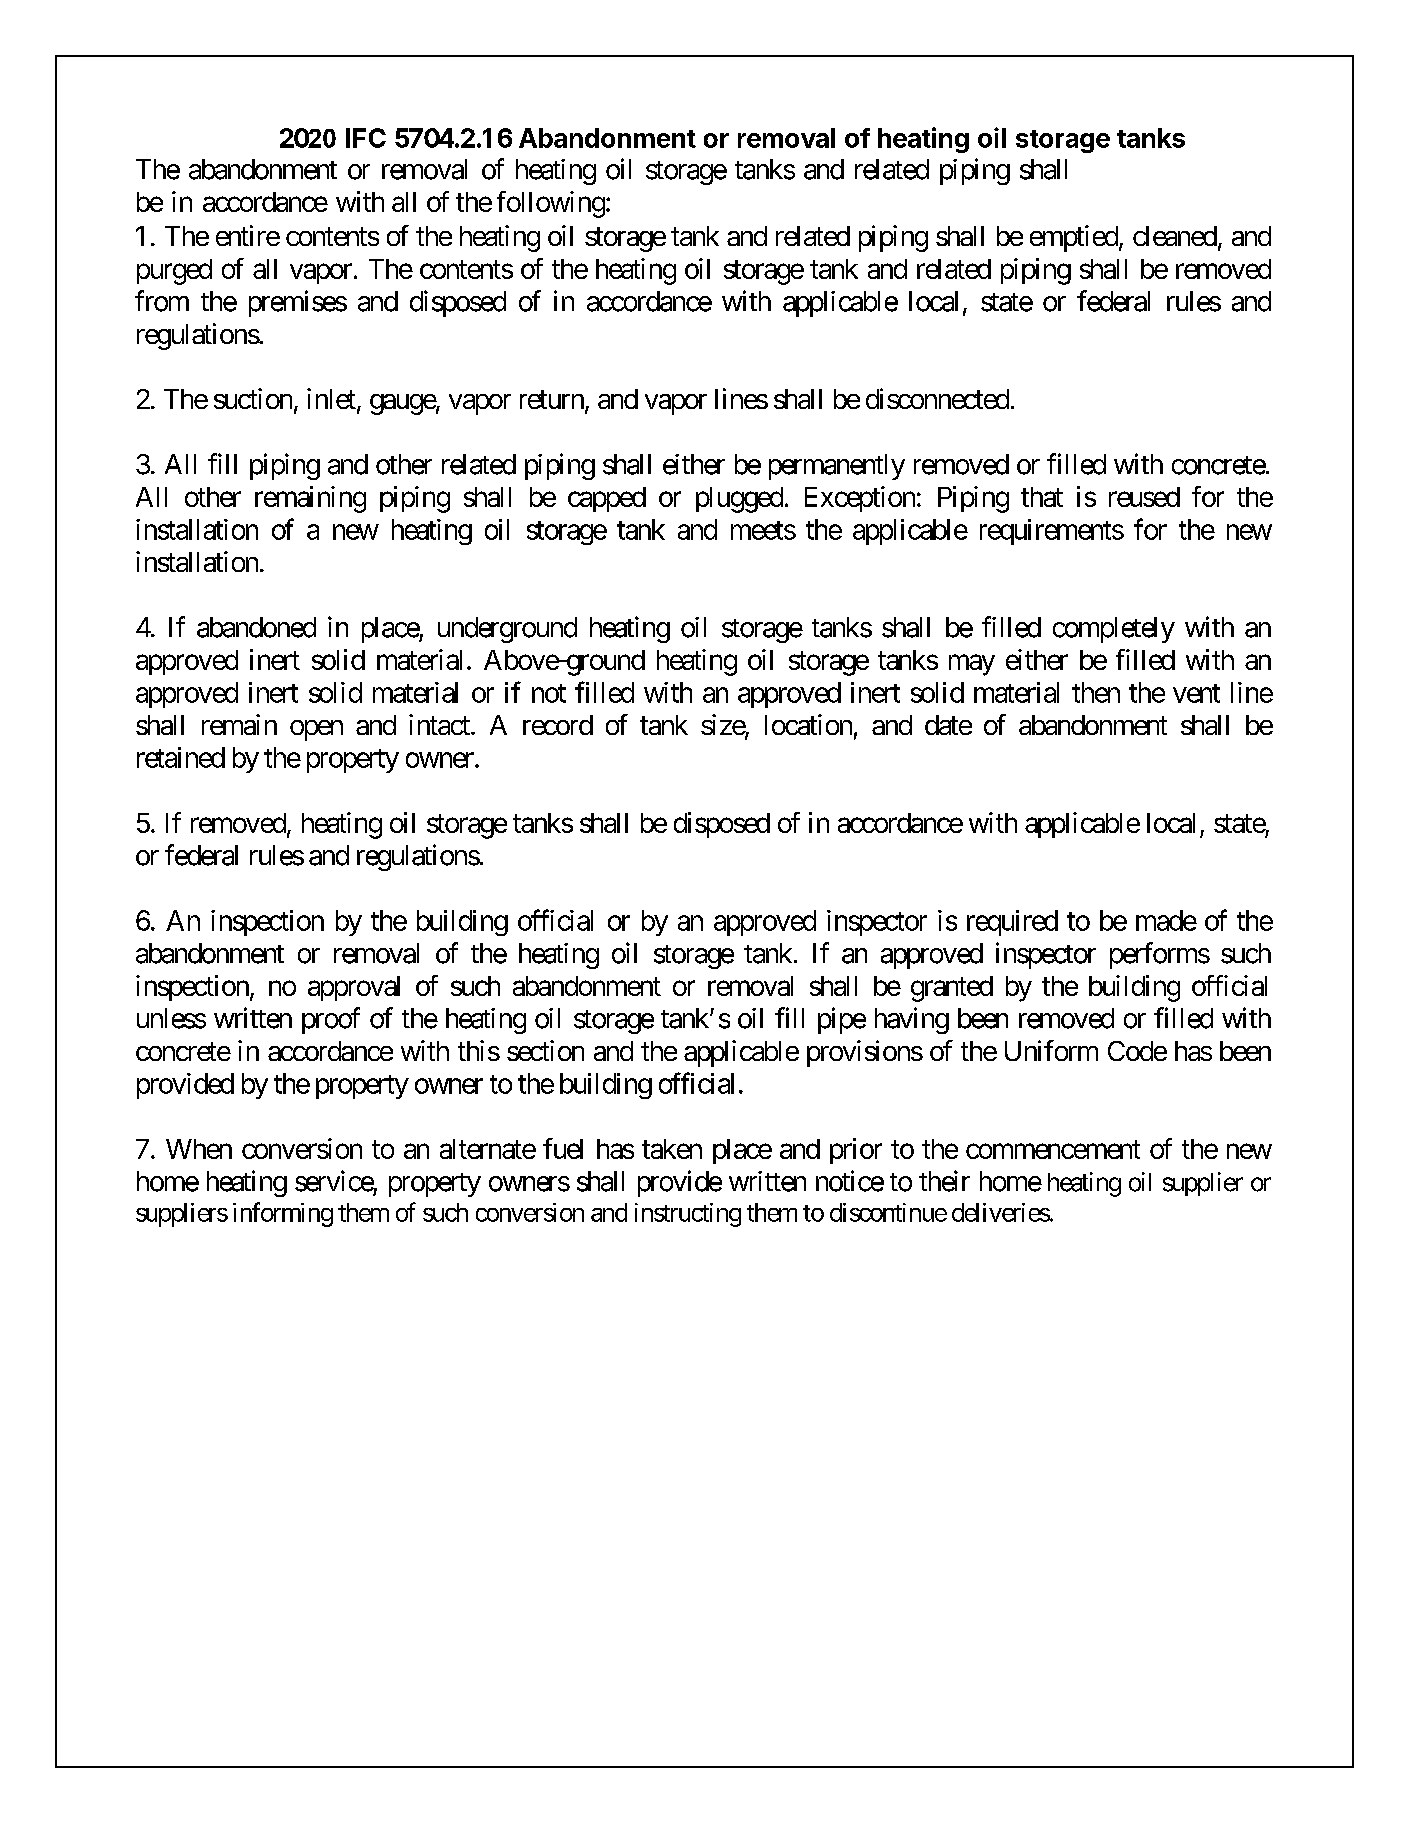  What do you see at coordinates (283, 1214) in the image?
I see `informing` at bounding box center [283, 1214].
